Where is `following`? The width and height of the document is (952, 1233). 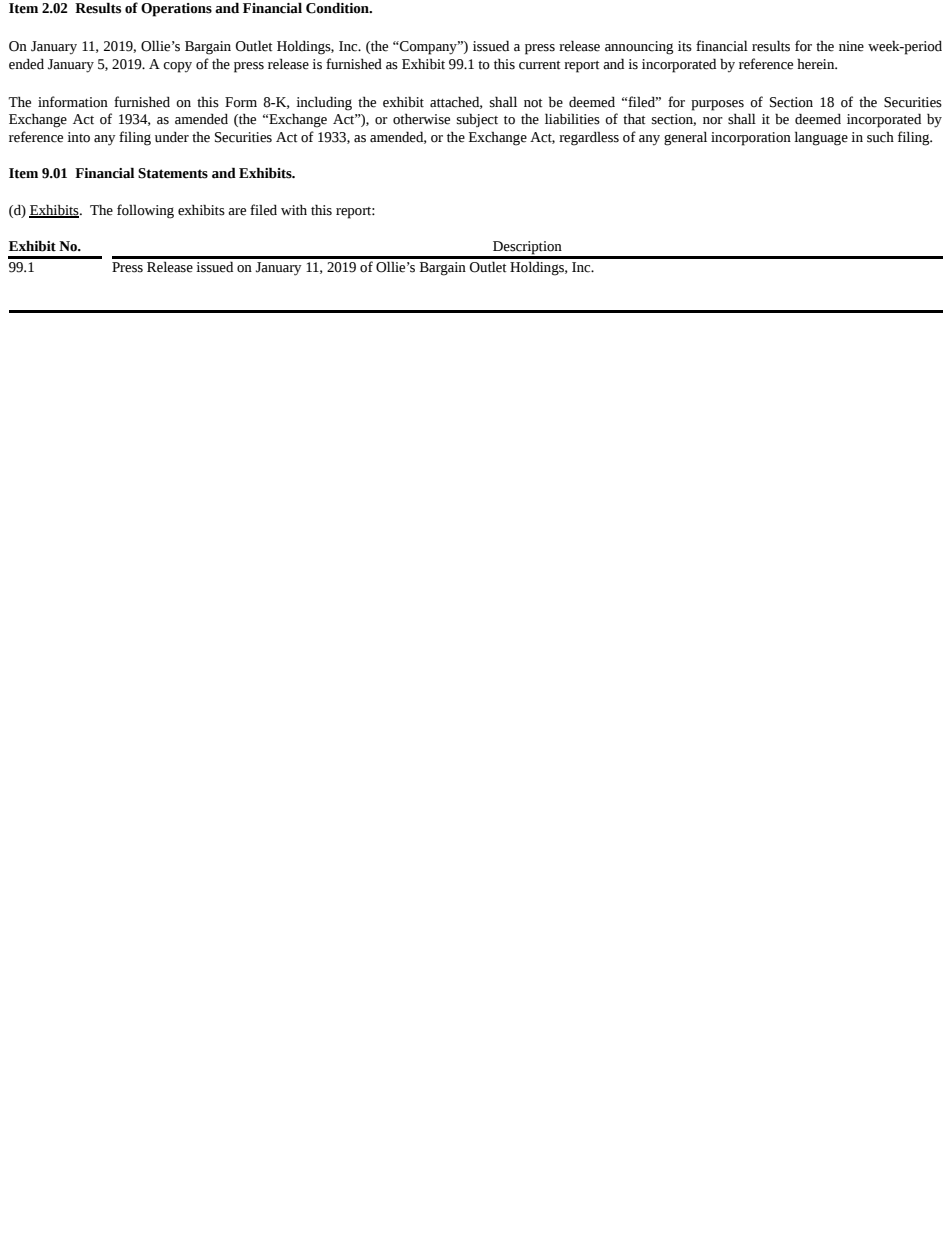 following is located at coordinates (145, 211).
